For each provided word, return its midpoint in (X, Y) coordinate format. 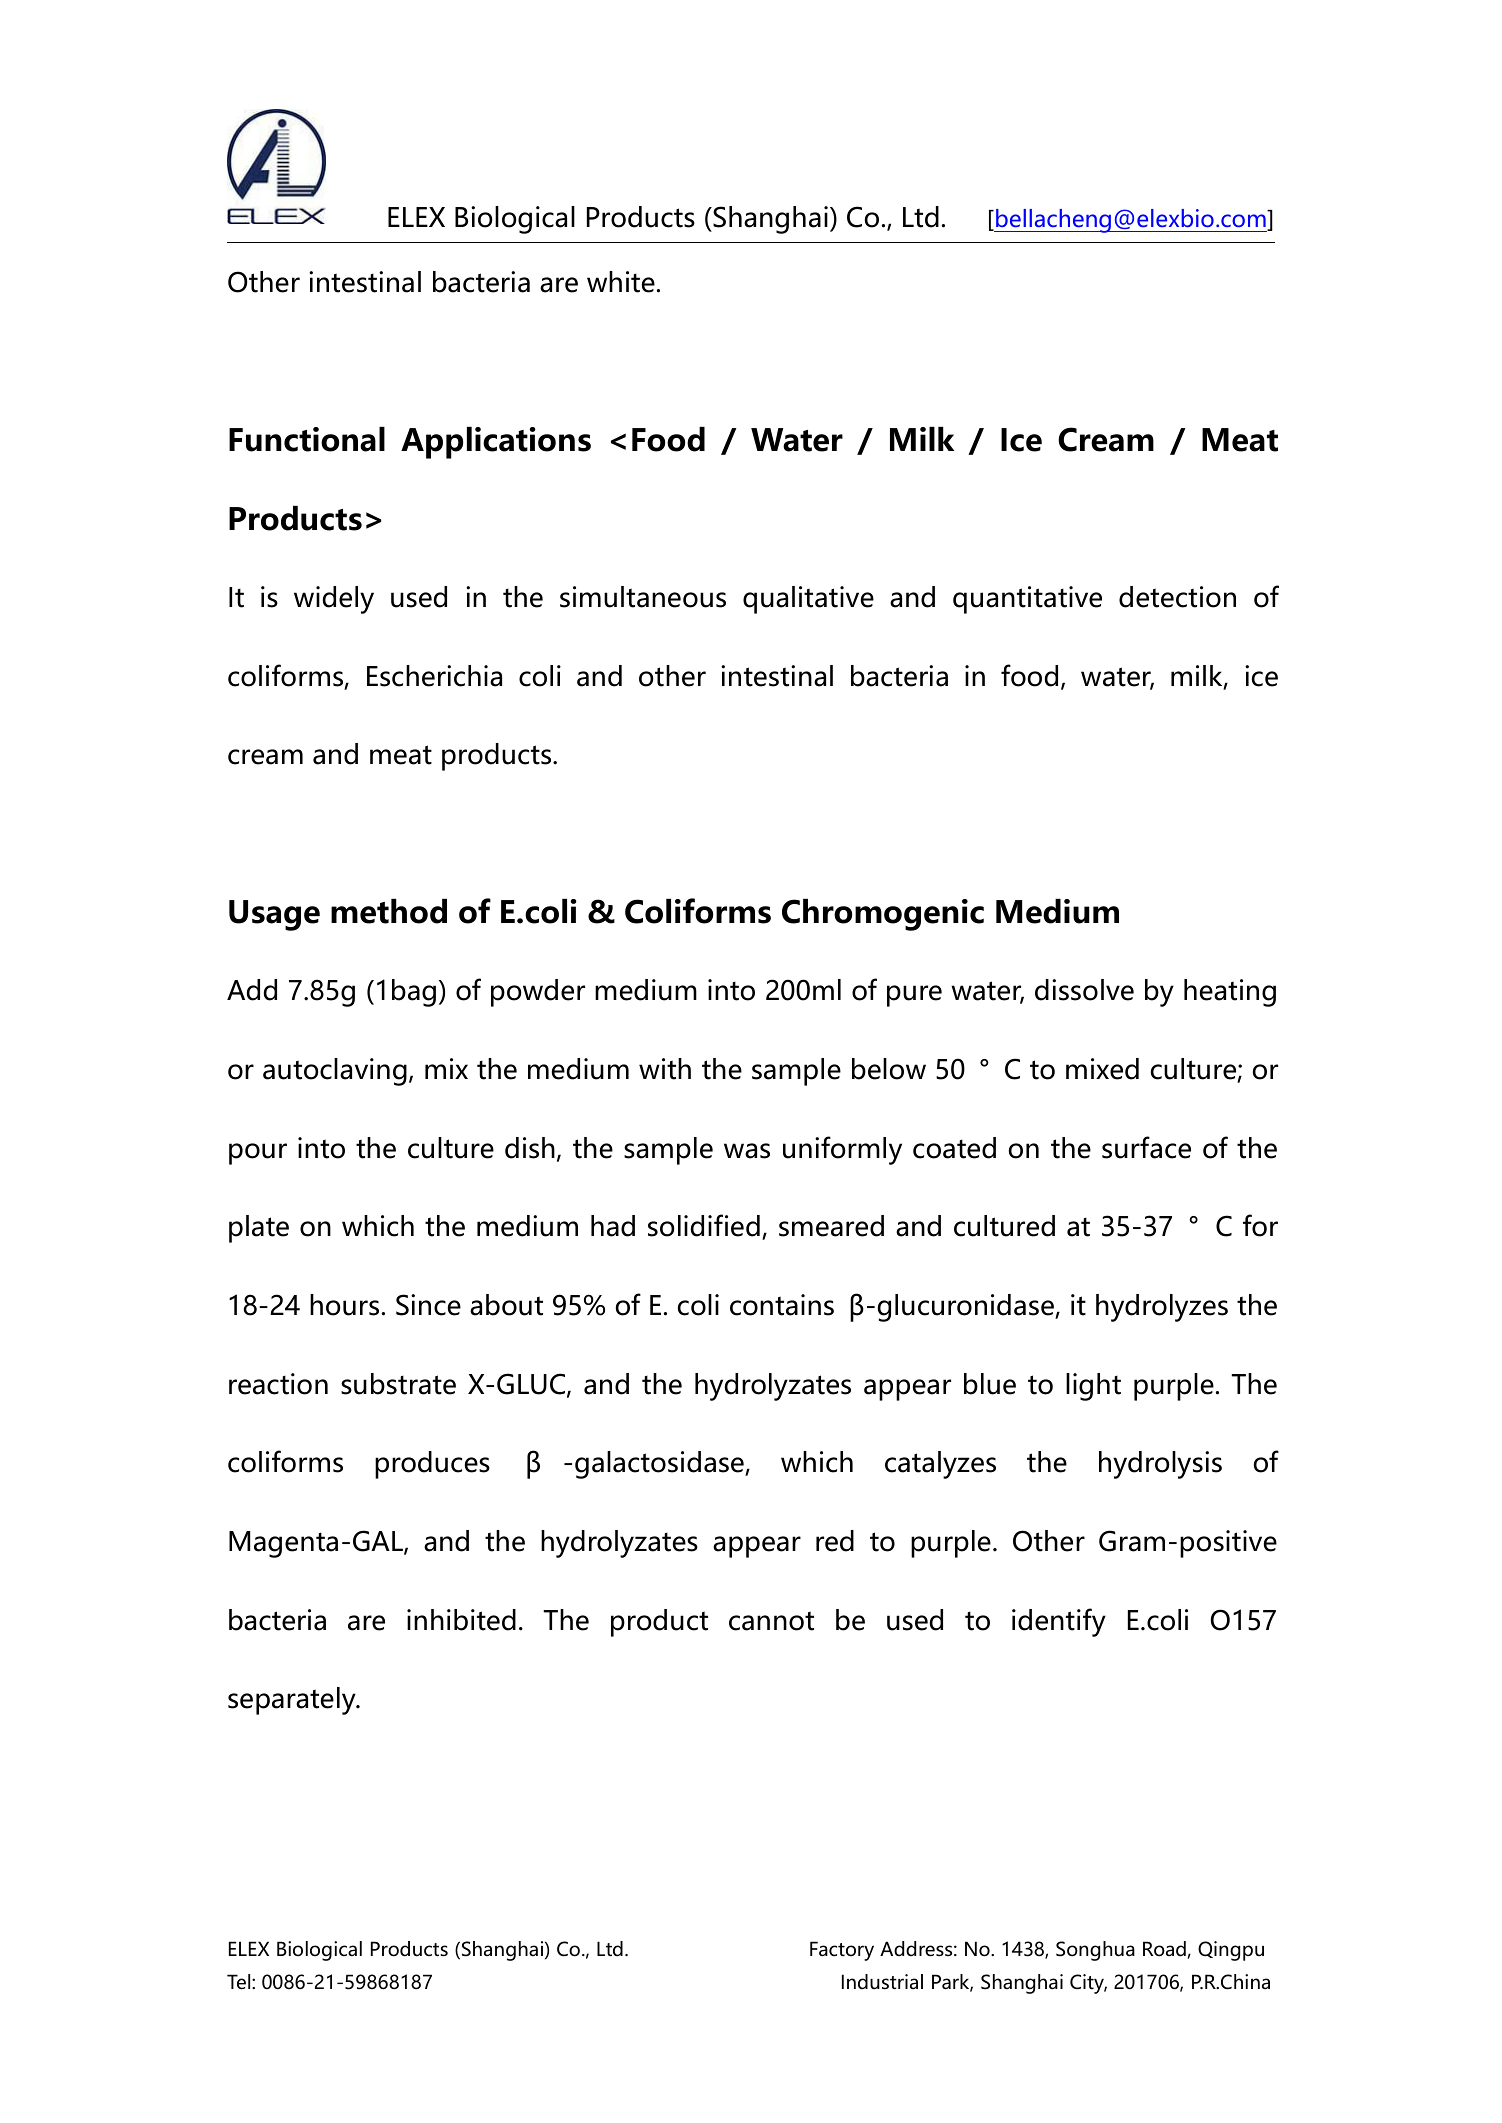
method (389, 911)
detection (1177, 597)
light (1093, 1387)
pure (914, 996)
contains (782, 1305)
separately (293, 1701)
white (621, 282)
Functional (307, 439)
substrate (398, 1384)
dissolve (1084, 990)
